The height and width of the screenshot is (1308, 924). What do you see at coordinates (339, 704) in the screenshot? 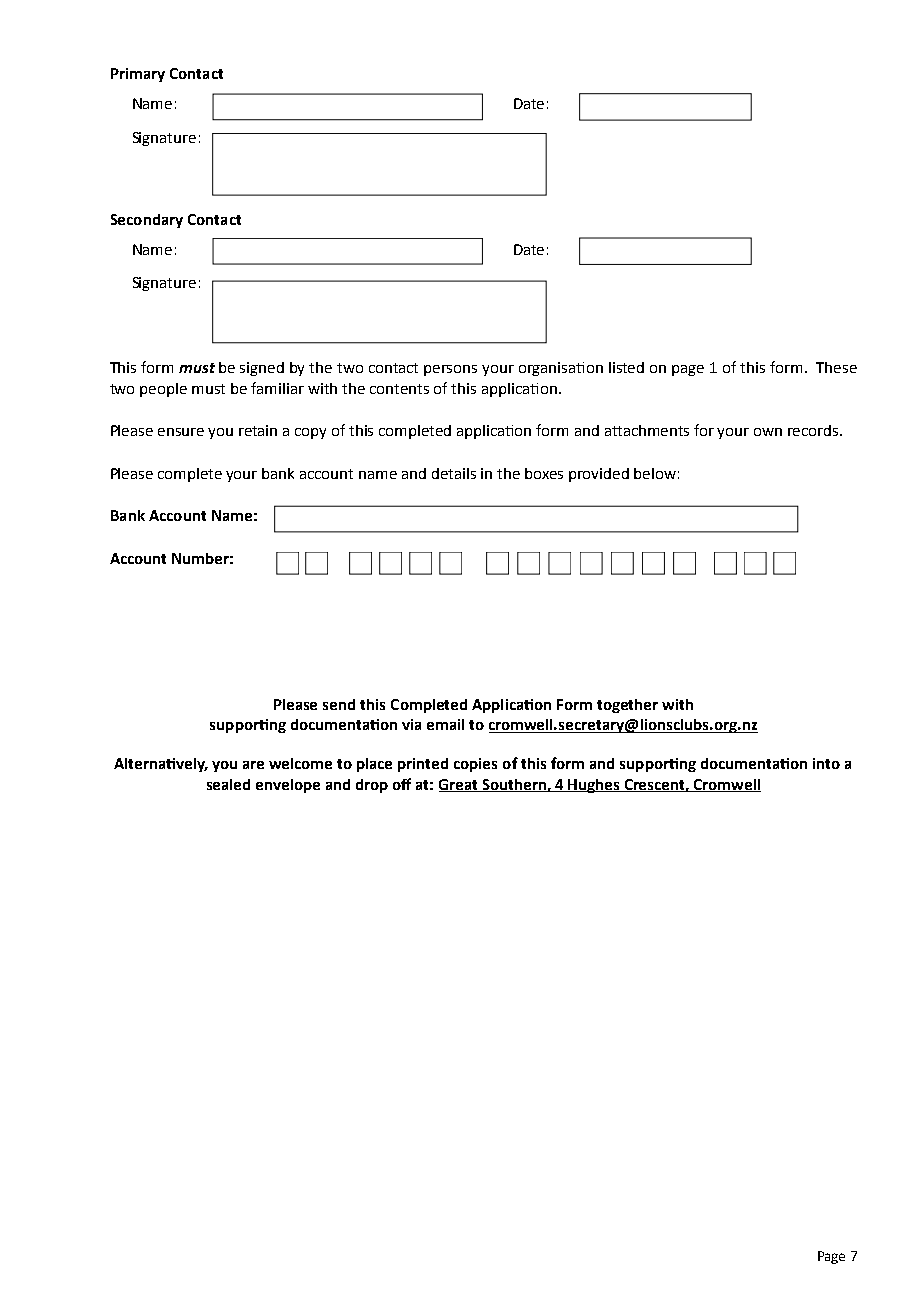
I see `send` at bounding box center [339, 704].
